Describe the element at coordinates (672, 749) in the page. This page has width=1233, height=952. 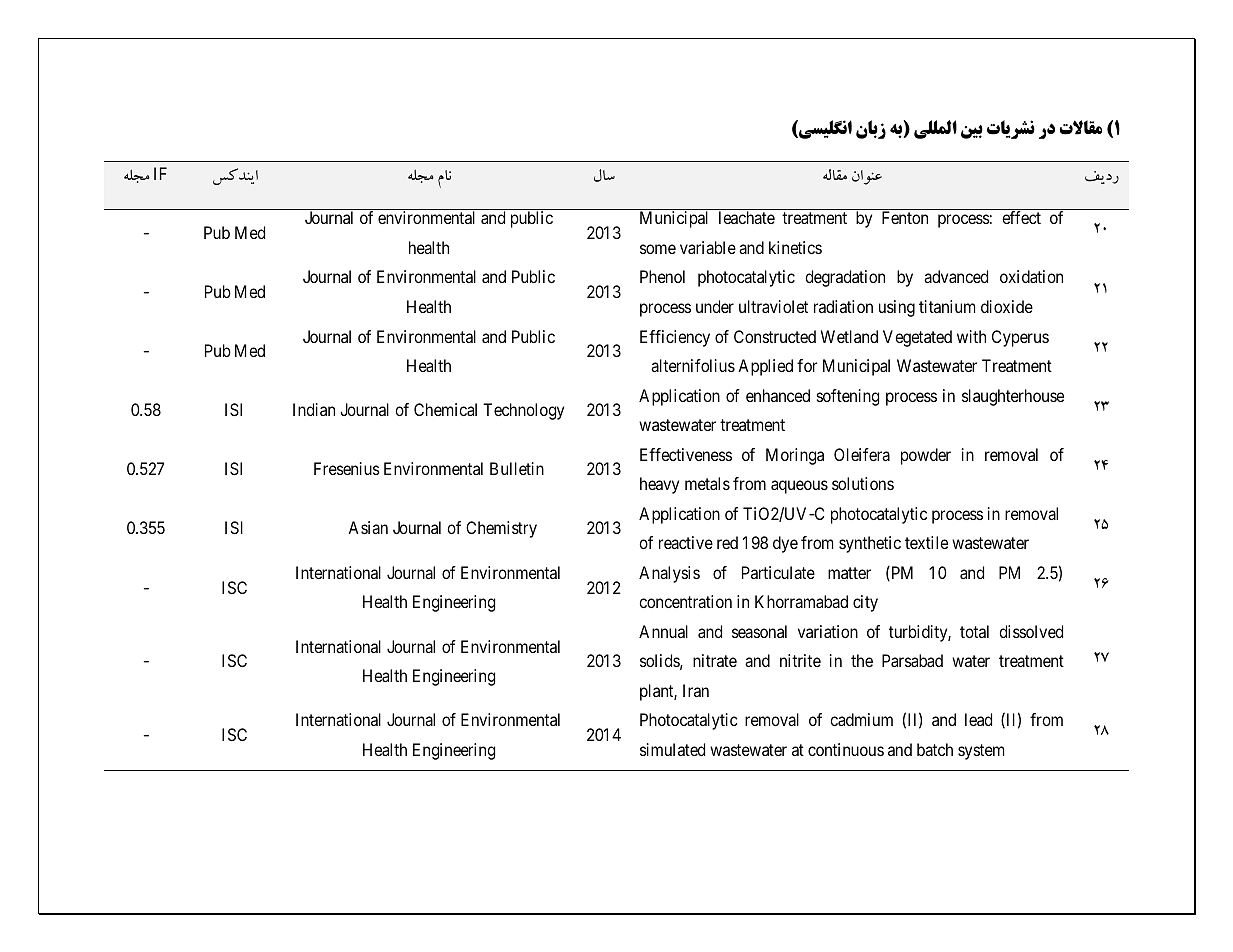
I see `simulated` at that location.
